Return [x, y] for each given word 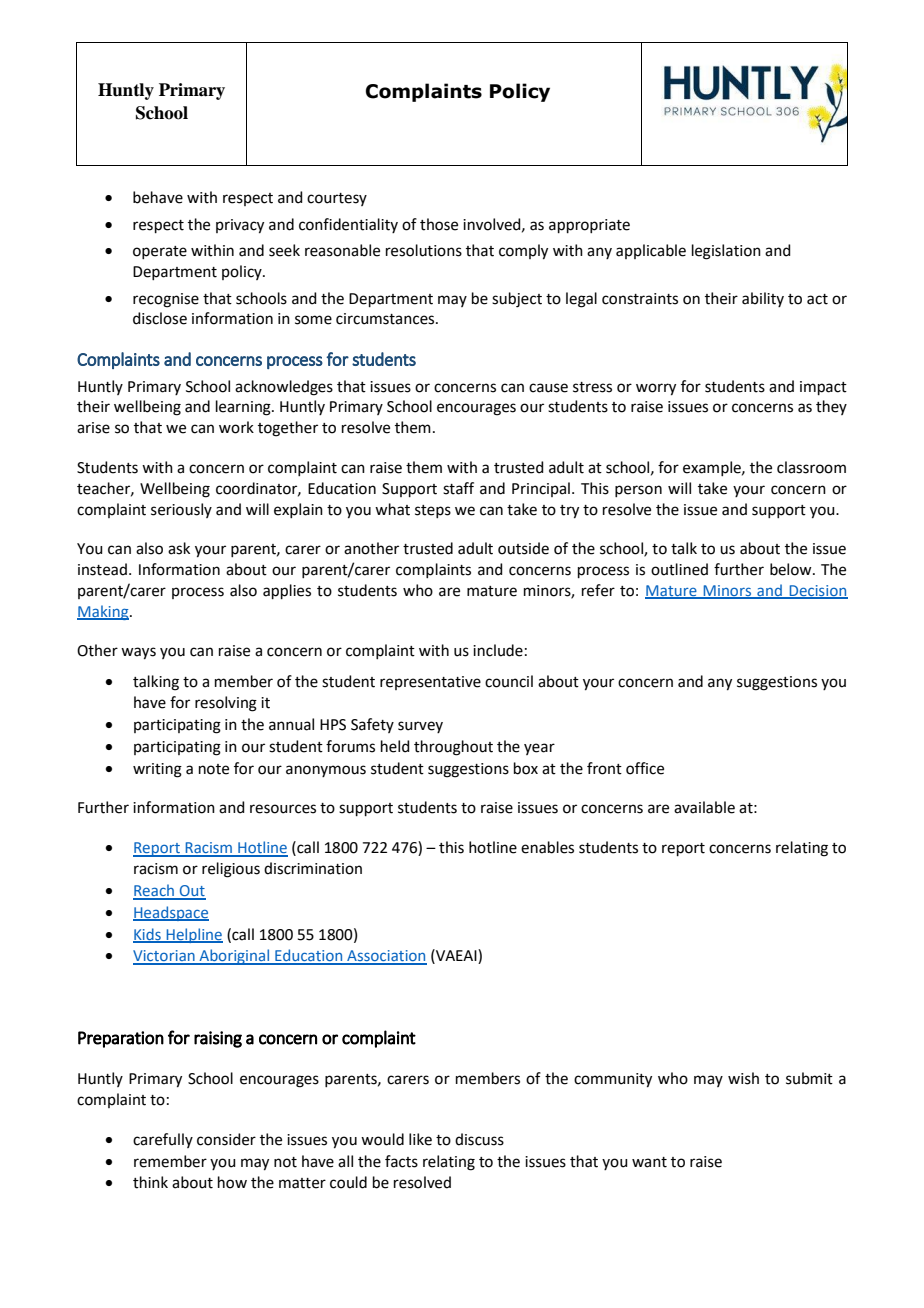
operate [160, 252]
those [439, 224]
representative [430, 683]
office [645, 768]
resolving [226, 704]
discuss [479, 1139]
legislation [726, 252]
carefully [163, 1140]
